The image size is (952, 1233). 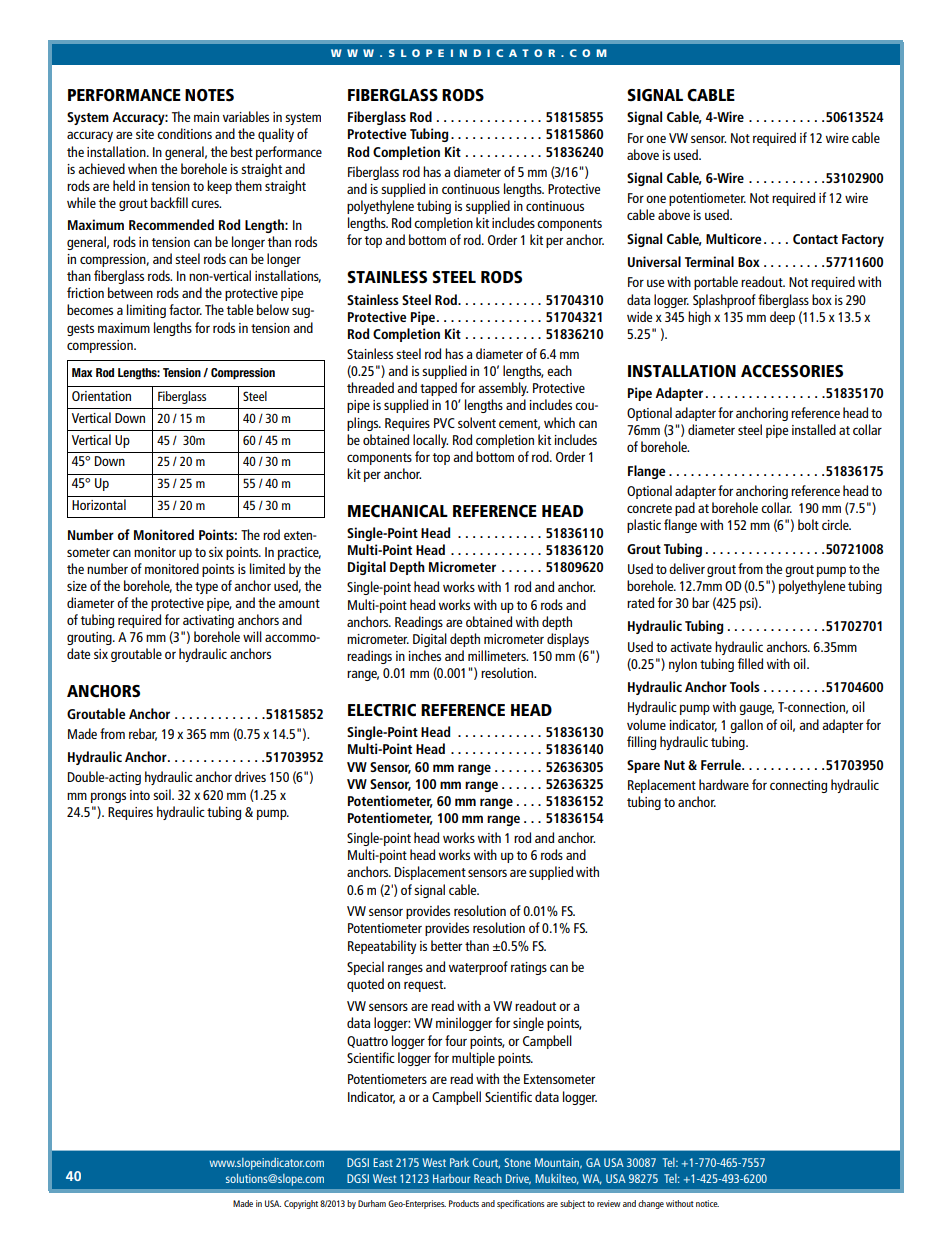 What do you see at coordinates (276, 135) in the screenshot?
I see `quality` at bounding box center [276, 135].
